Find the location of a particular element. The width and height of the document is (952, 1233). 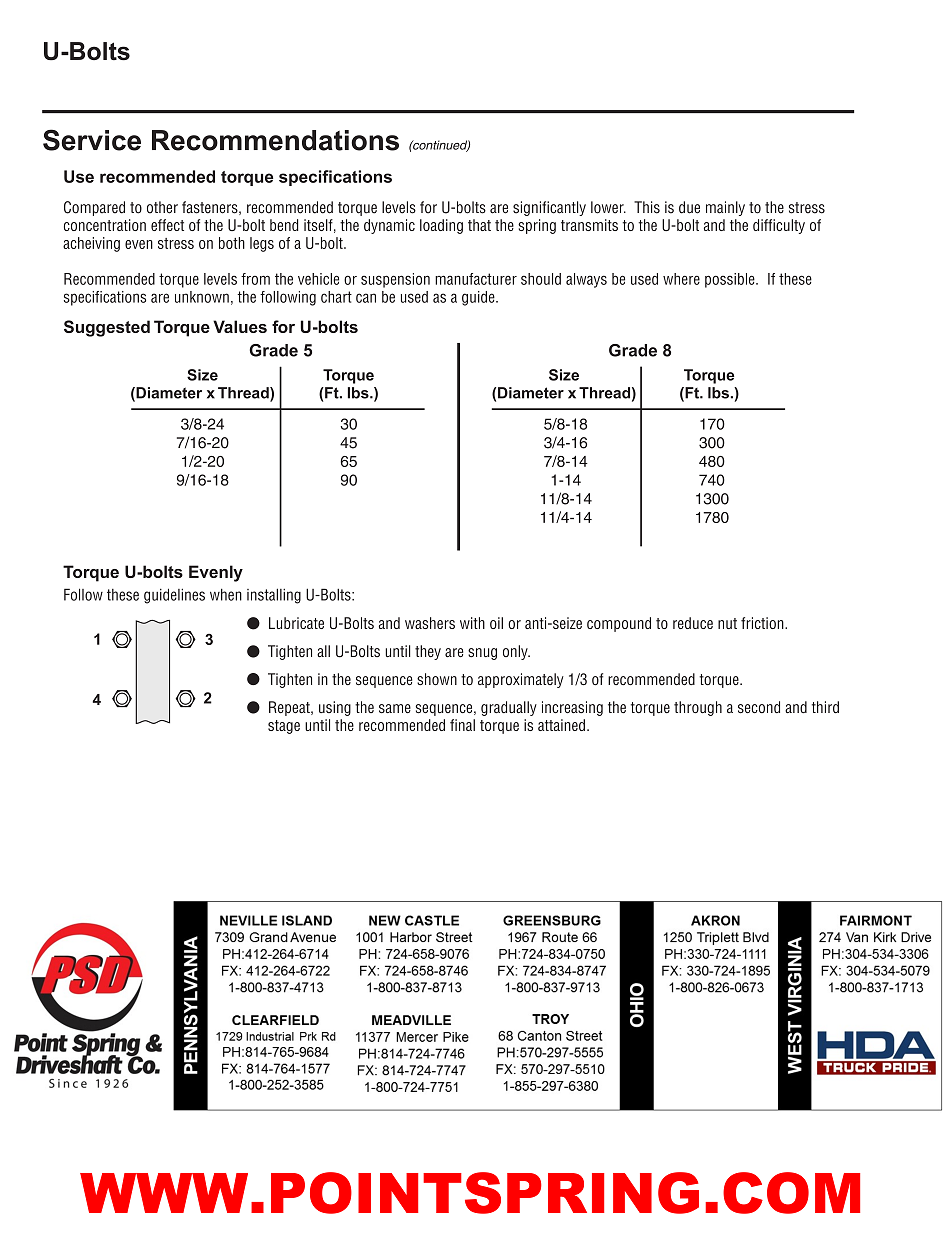

final is located at coordinates (462, 725).
